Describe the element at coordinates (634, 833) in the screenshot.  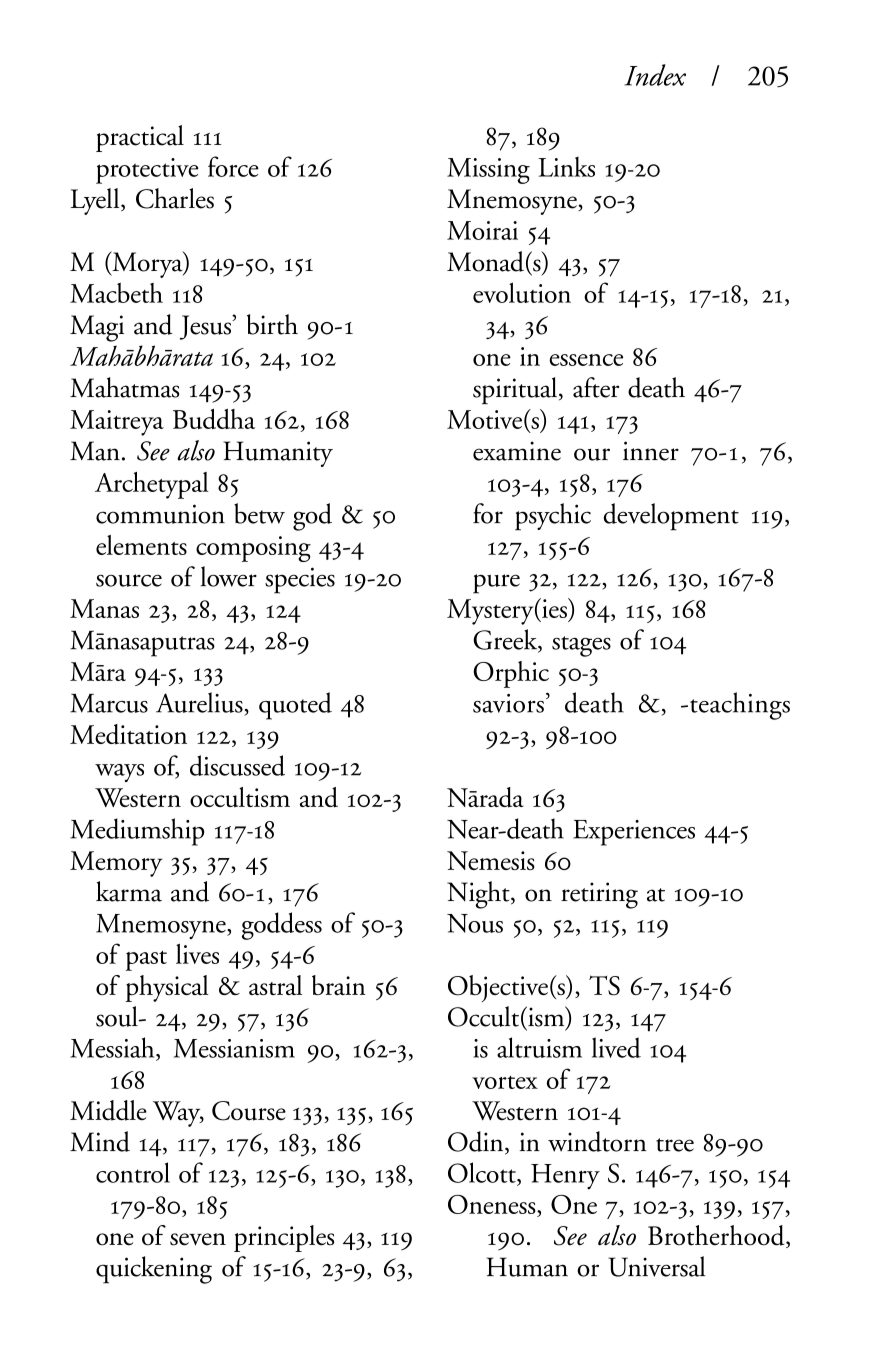
I see `Experiences` at that location.
